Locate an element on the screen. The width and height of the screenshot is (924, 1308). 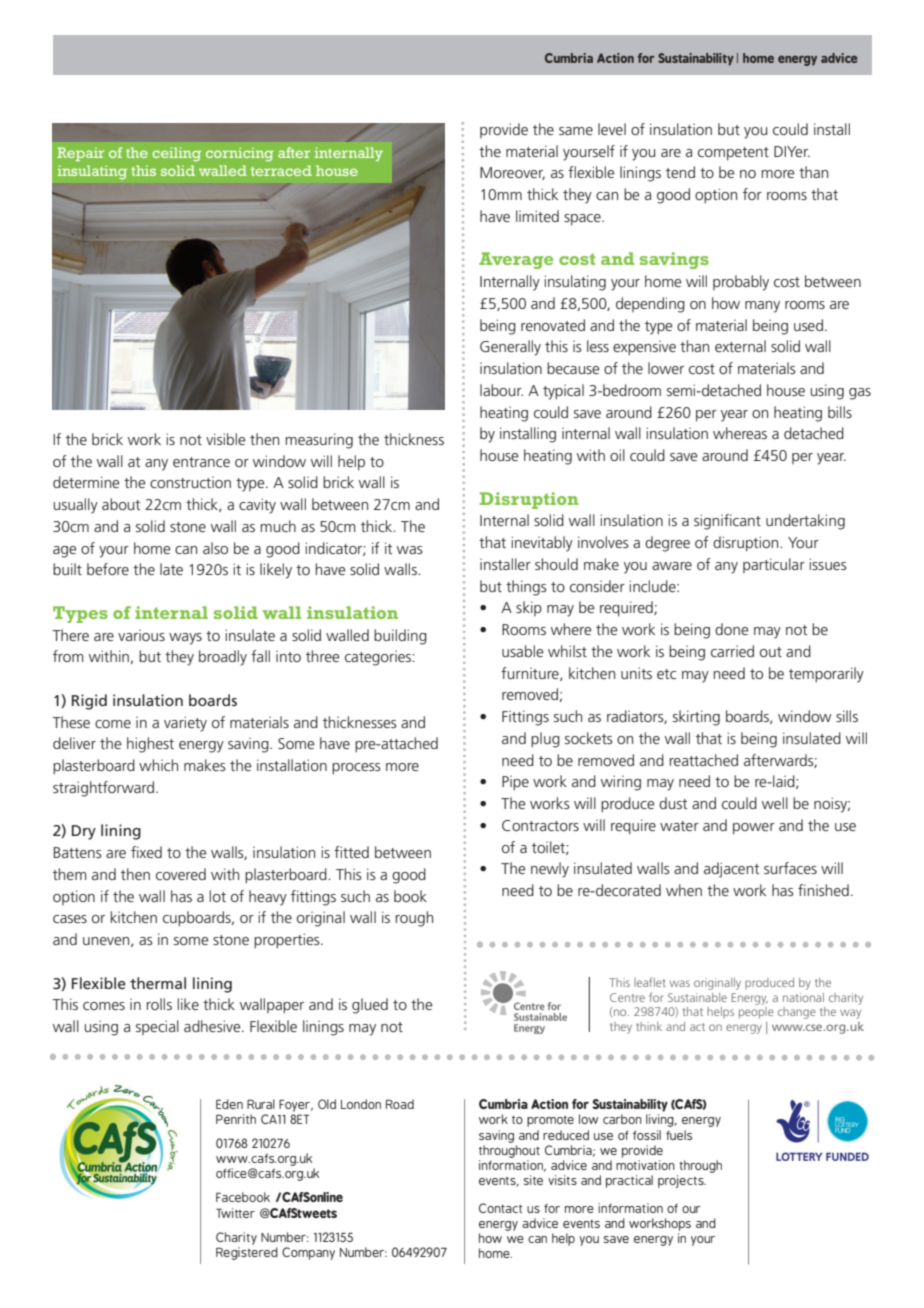
entrance is located at coordinates (201, 462).
